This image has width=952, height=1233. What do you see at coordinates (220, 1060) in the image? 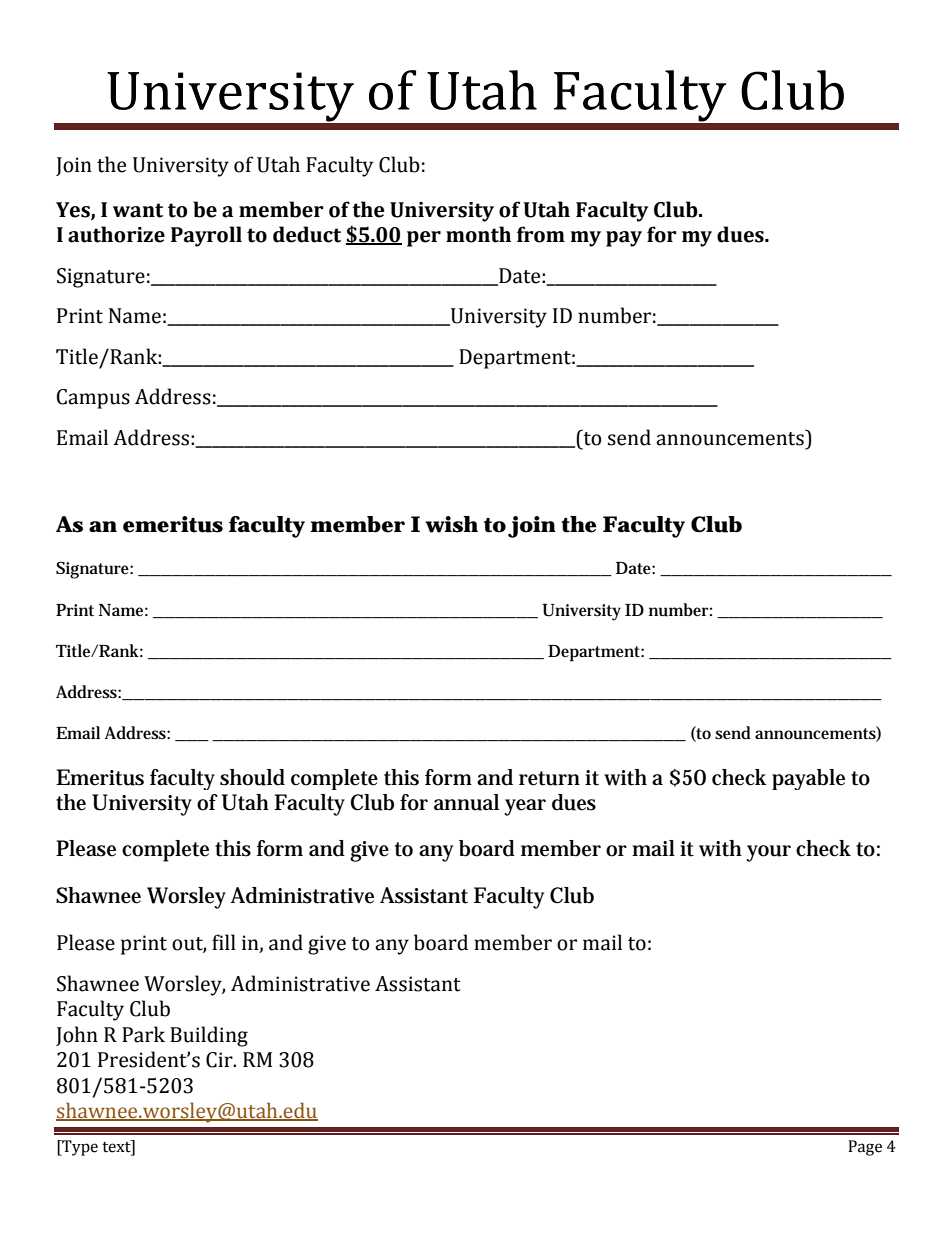
I see `Cir` at bounding box center [220, 1060].
